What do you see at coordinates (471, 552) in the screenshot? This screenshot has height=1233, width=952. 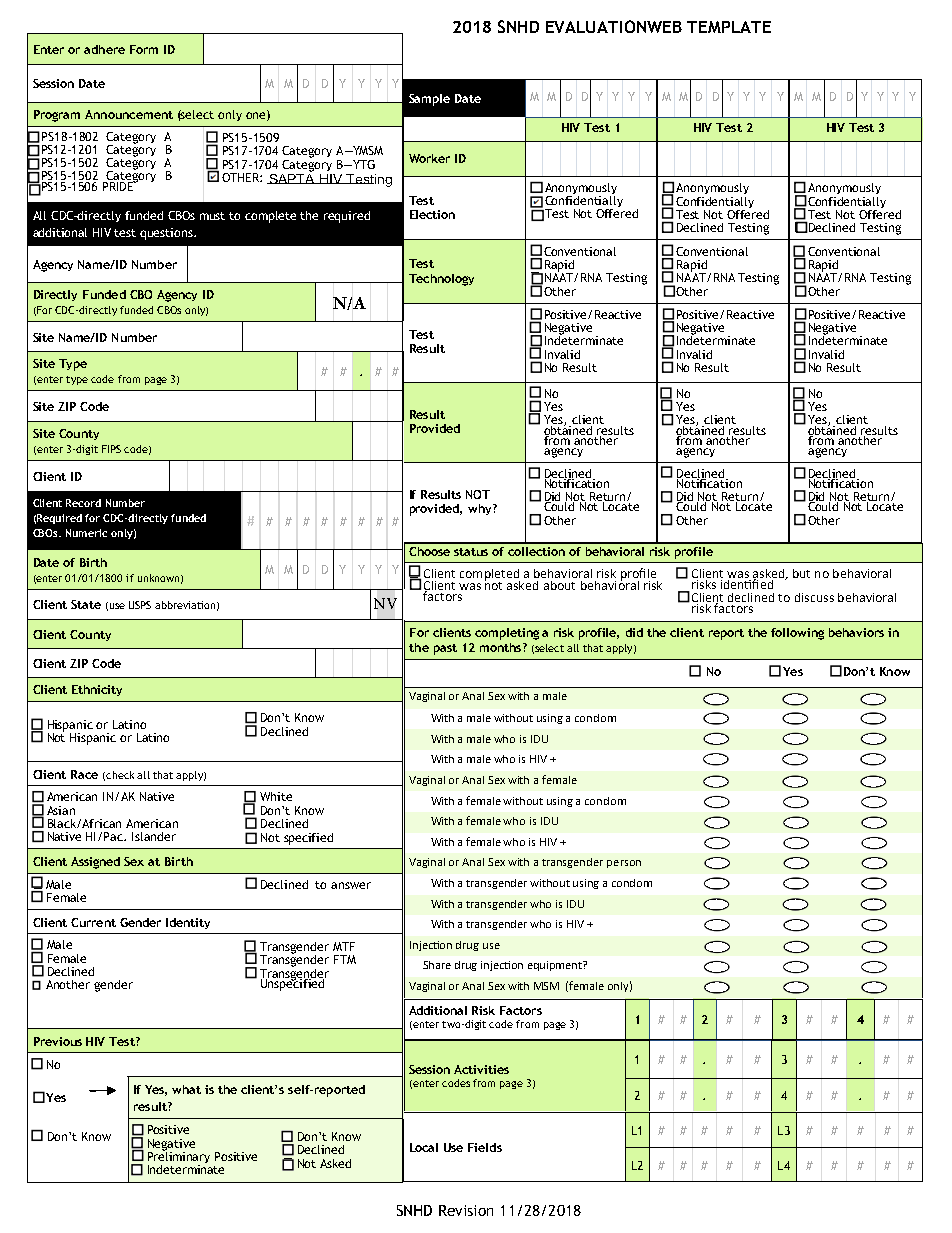 I see `status` at bounding box center [471, 552].
